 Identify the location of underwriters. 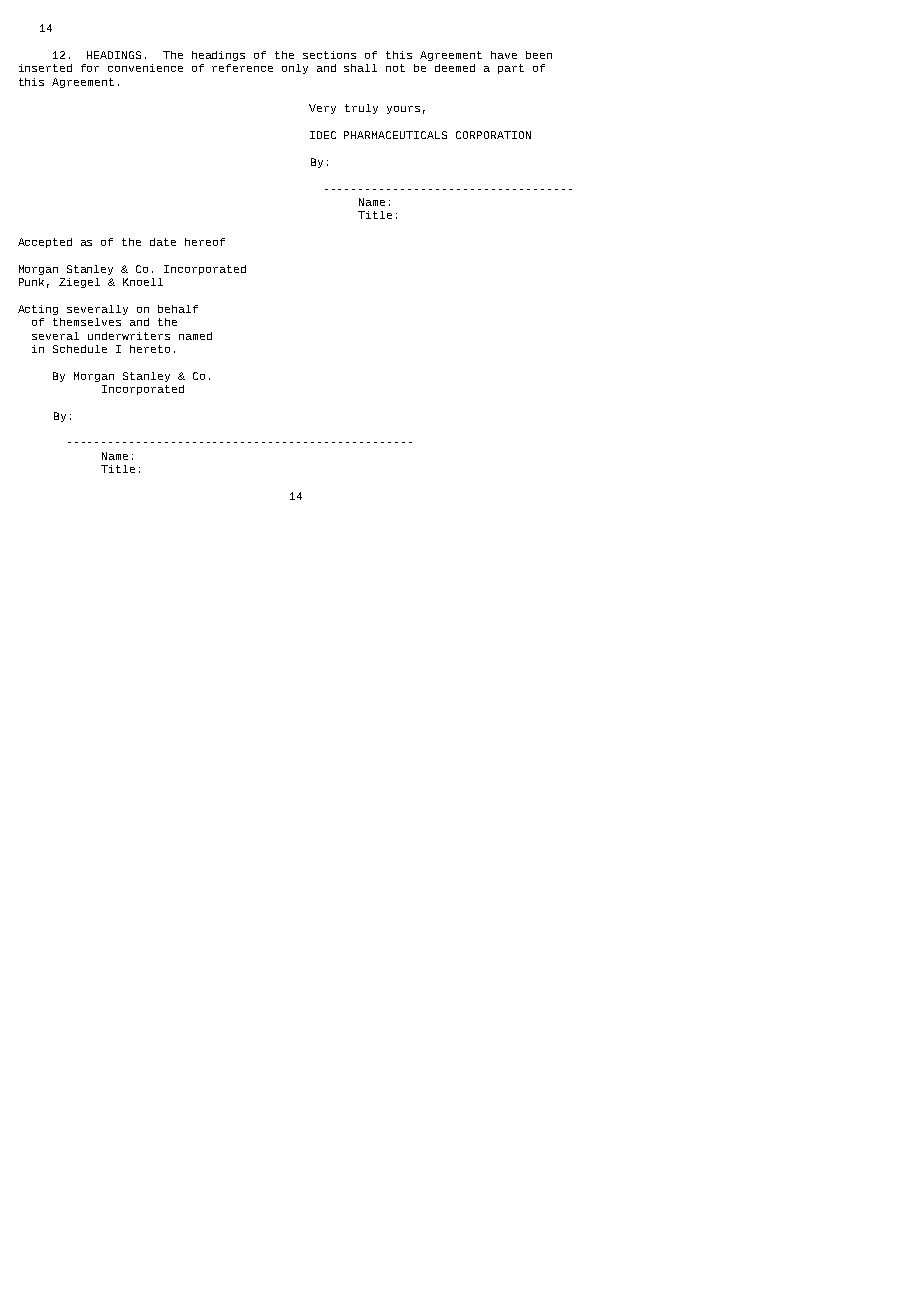
(129, 336).
